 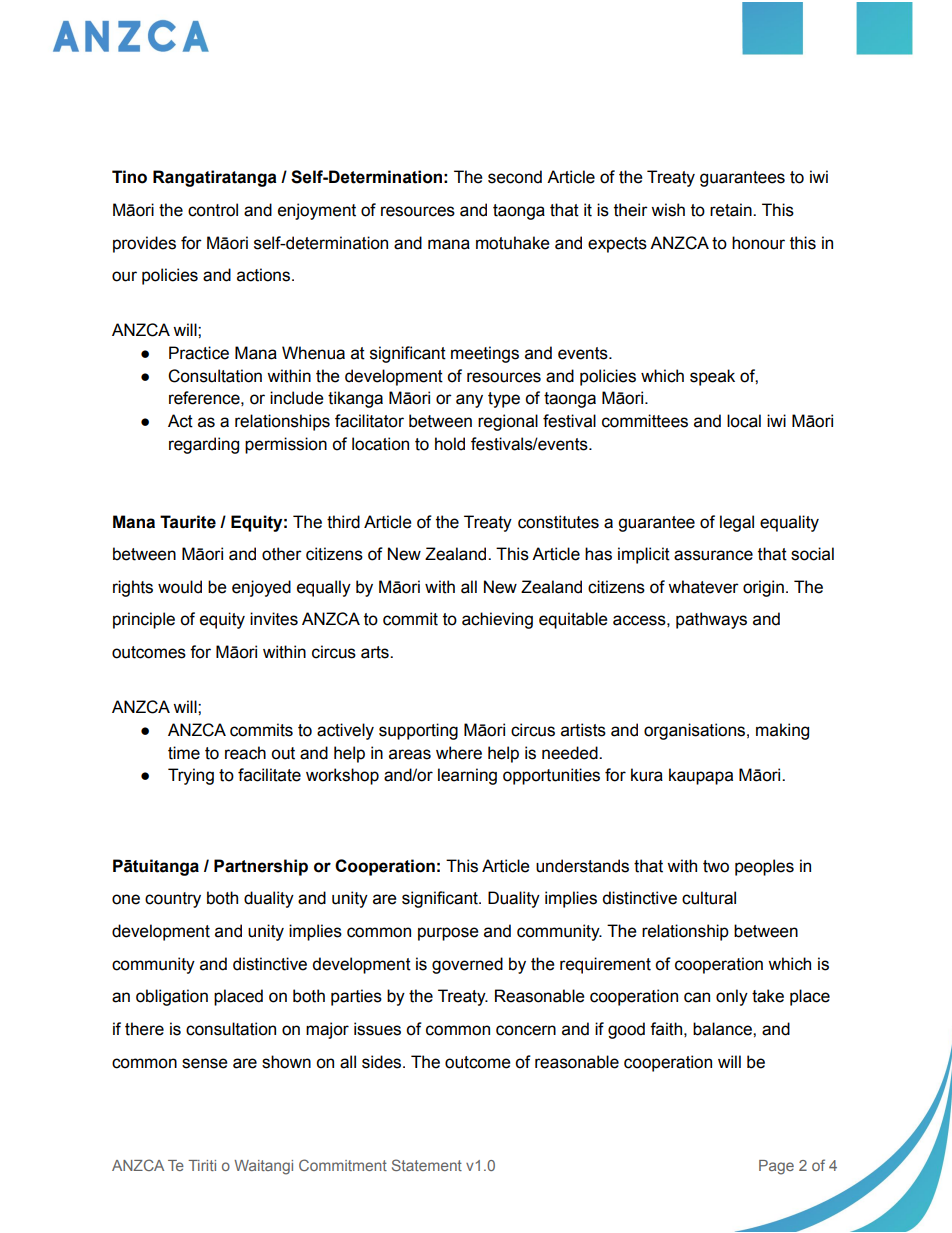 I want to click on sense, so click(x=205, y=1063).
